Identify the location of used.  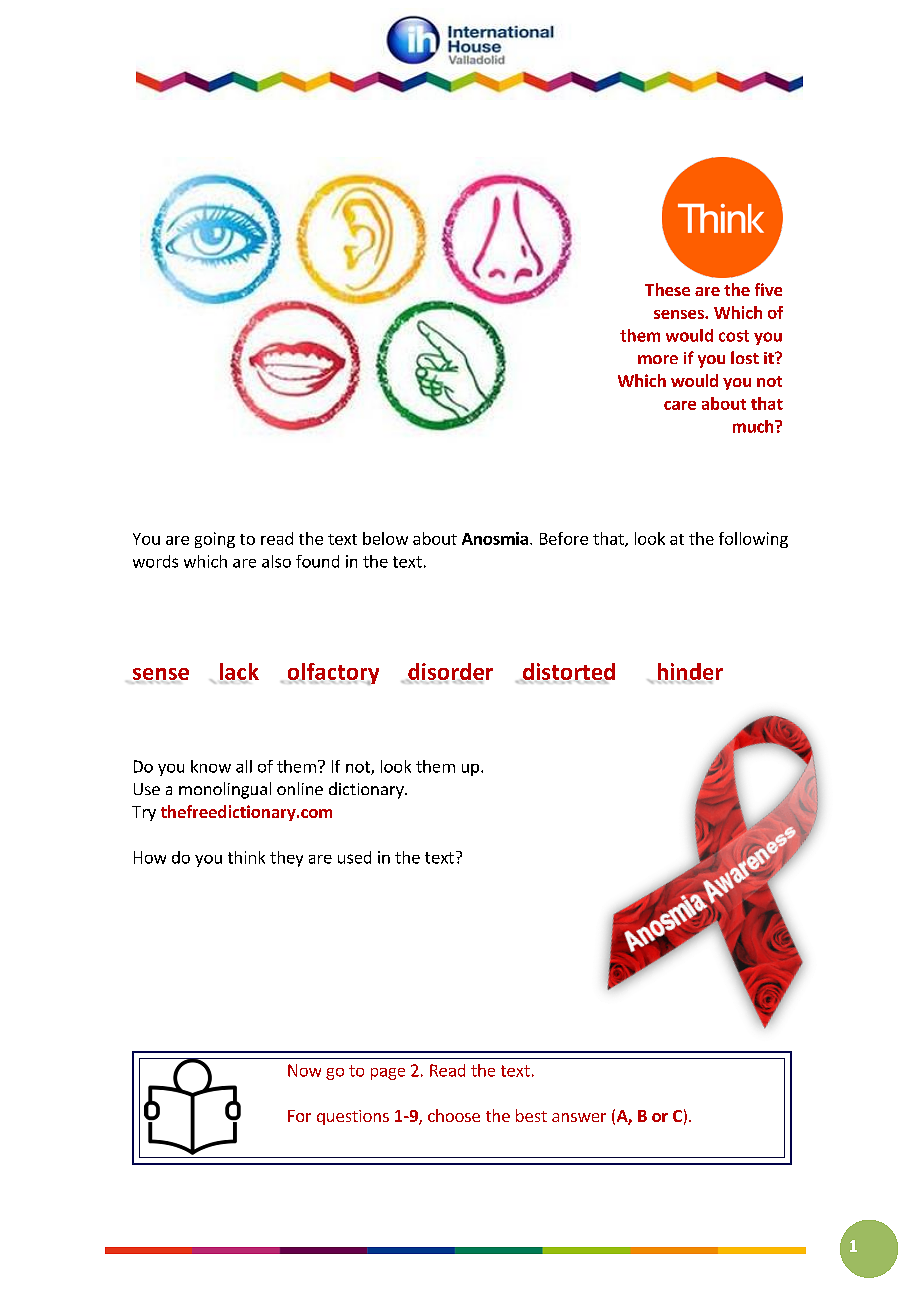
(354, 857).
